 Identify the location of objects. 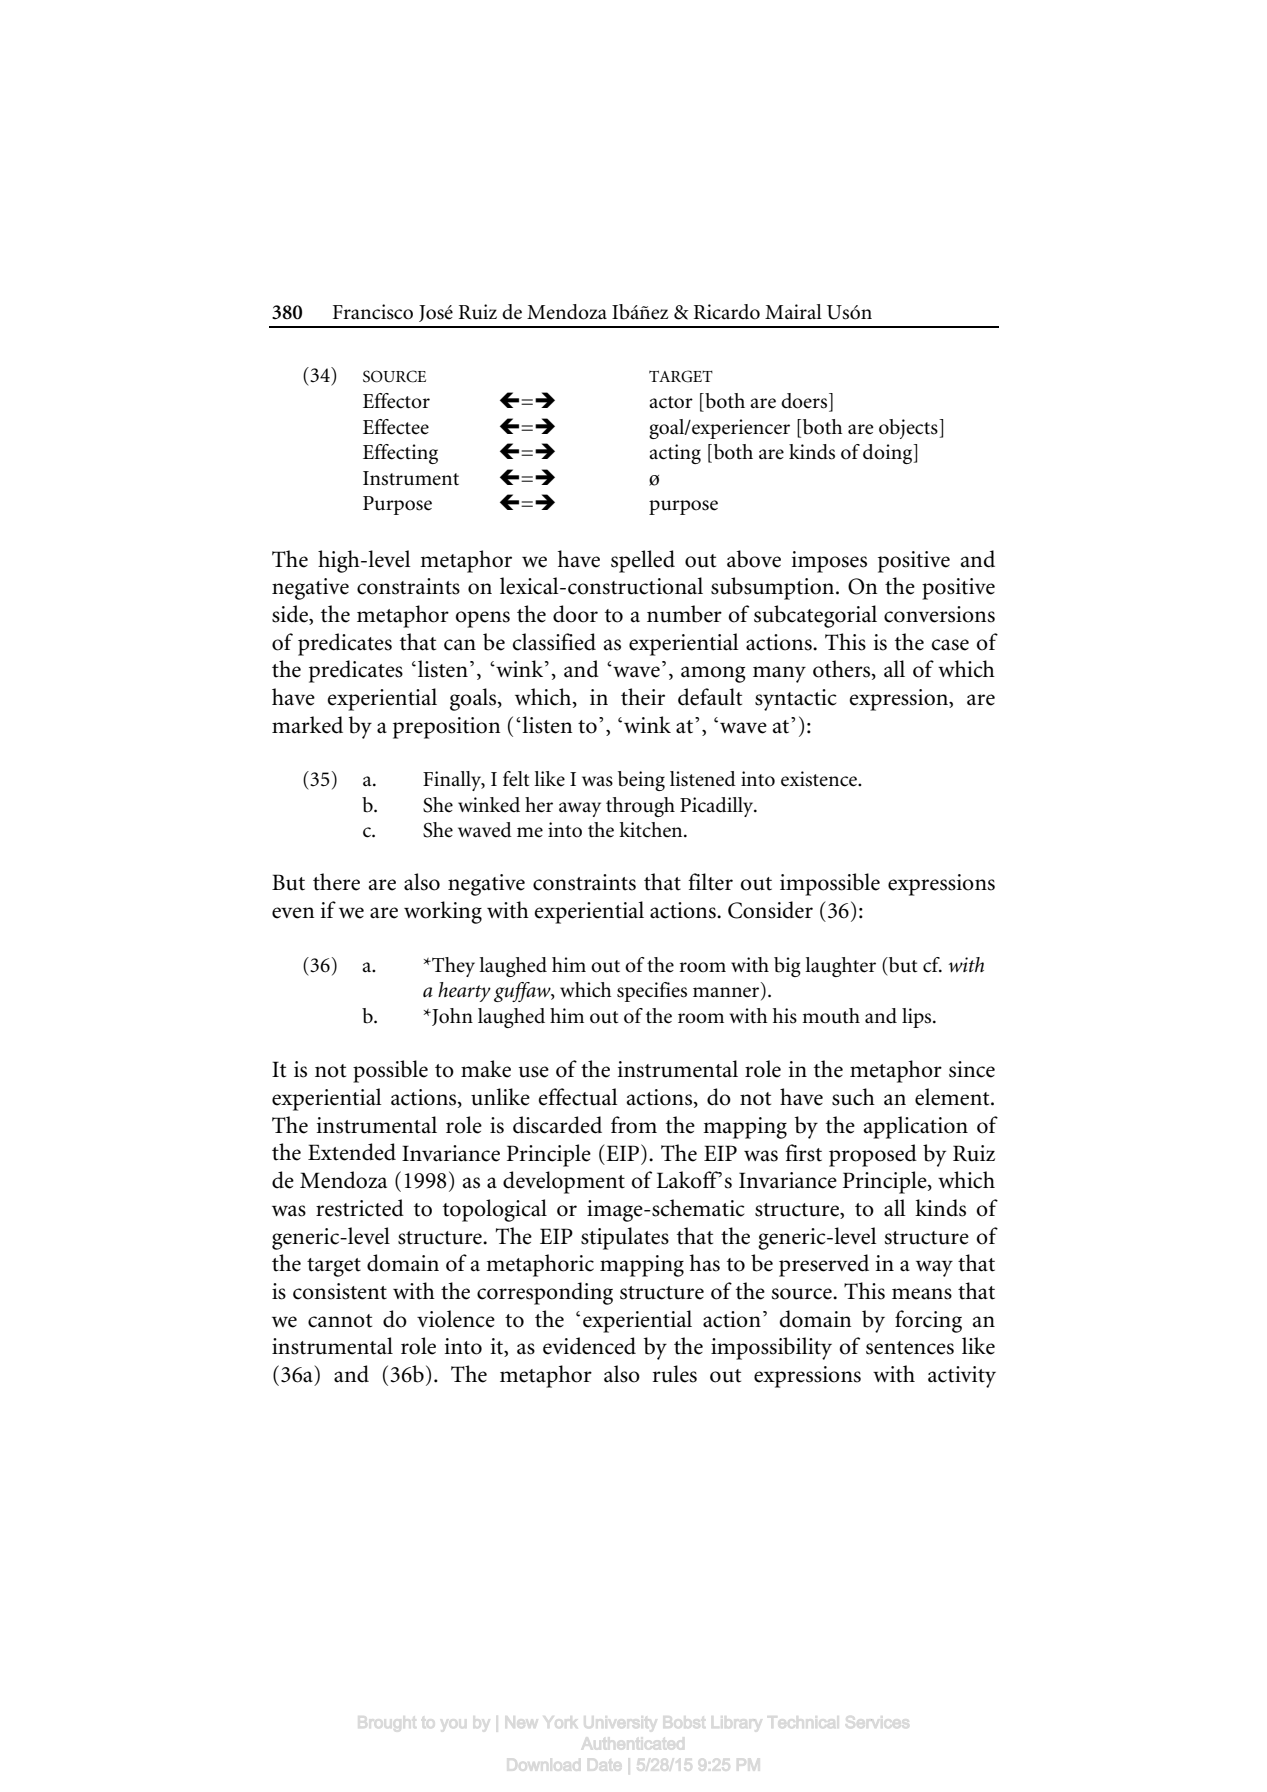
(909, 429).
